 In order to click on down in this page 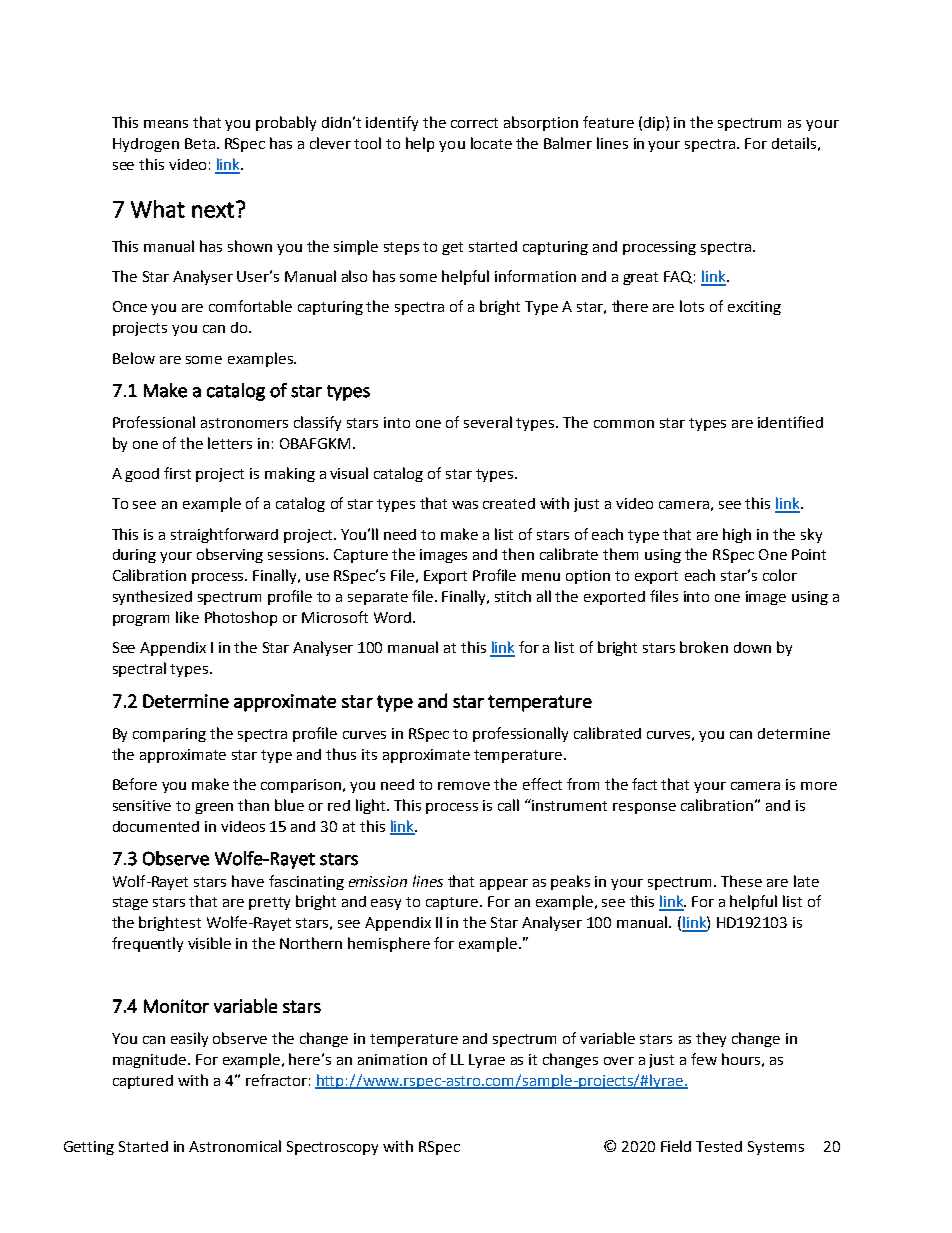, I will do `click(752, 647)`.
